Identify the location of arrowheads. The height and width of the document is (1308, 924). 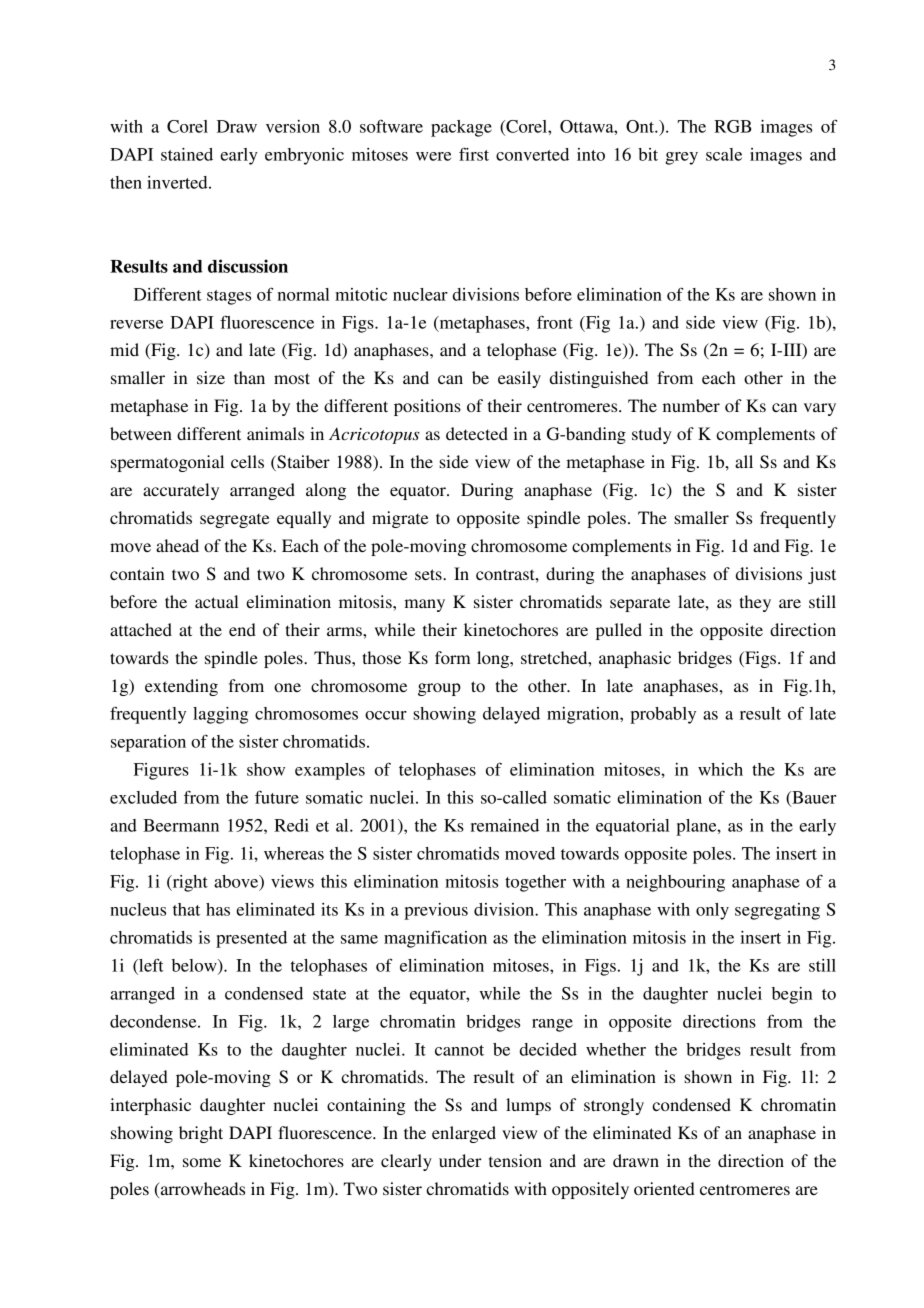
(201, 1190).
